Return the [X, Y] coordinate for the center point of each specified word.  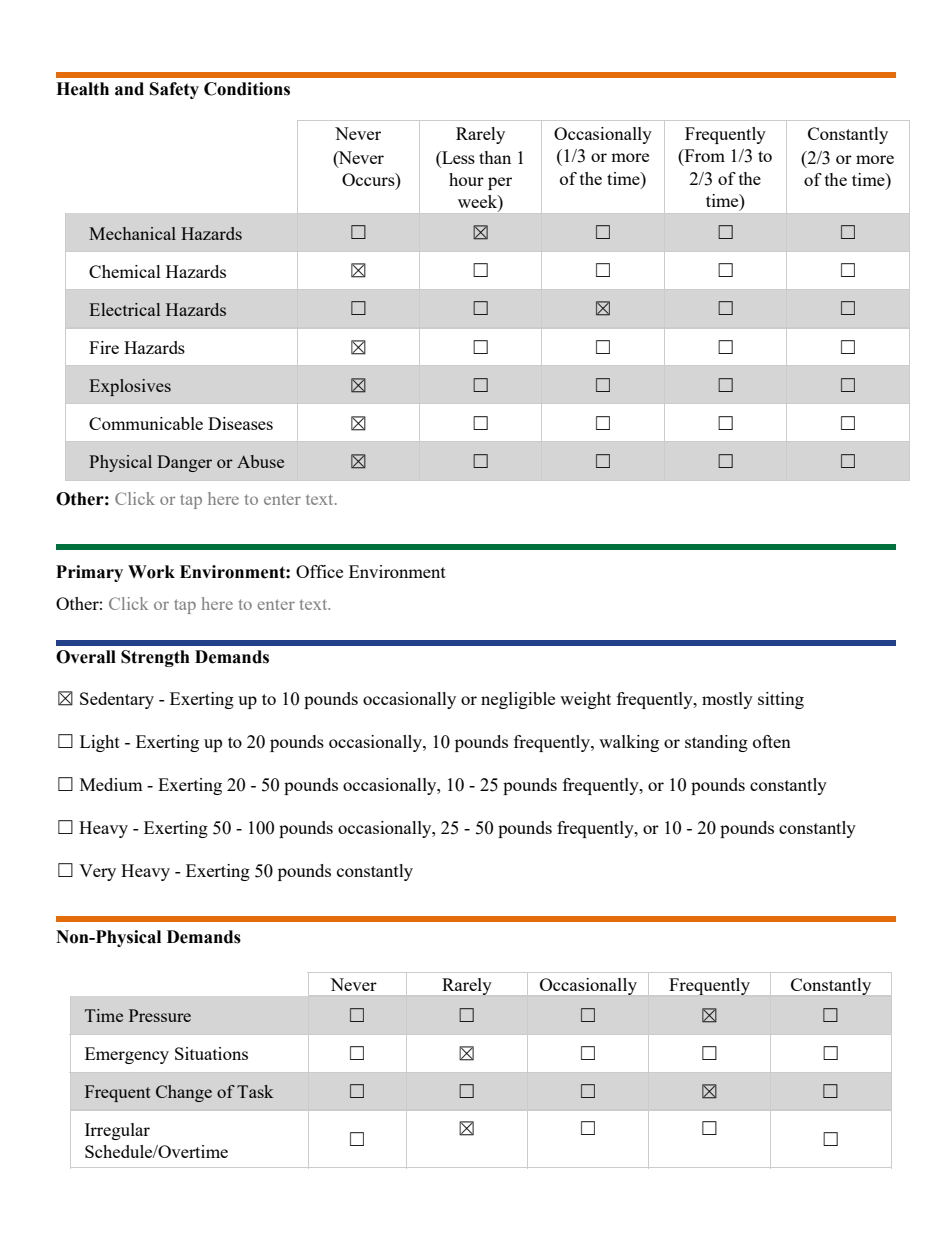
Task [255, 1091]
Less [457, 157]
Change [184, 1093]
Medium [111, 784]
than [495, 157]
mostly [727, 700]
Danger [184, 463]
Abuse [260, 461]
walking [629, 743]
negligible [518, 700]
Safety [174, 90]
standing [716, 743]
